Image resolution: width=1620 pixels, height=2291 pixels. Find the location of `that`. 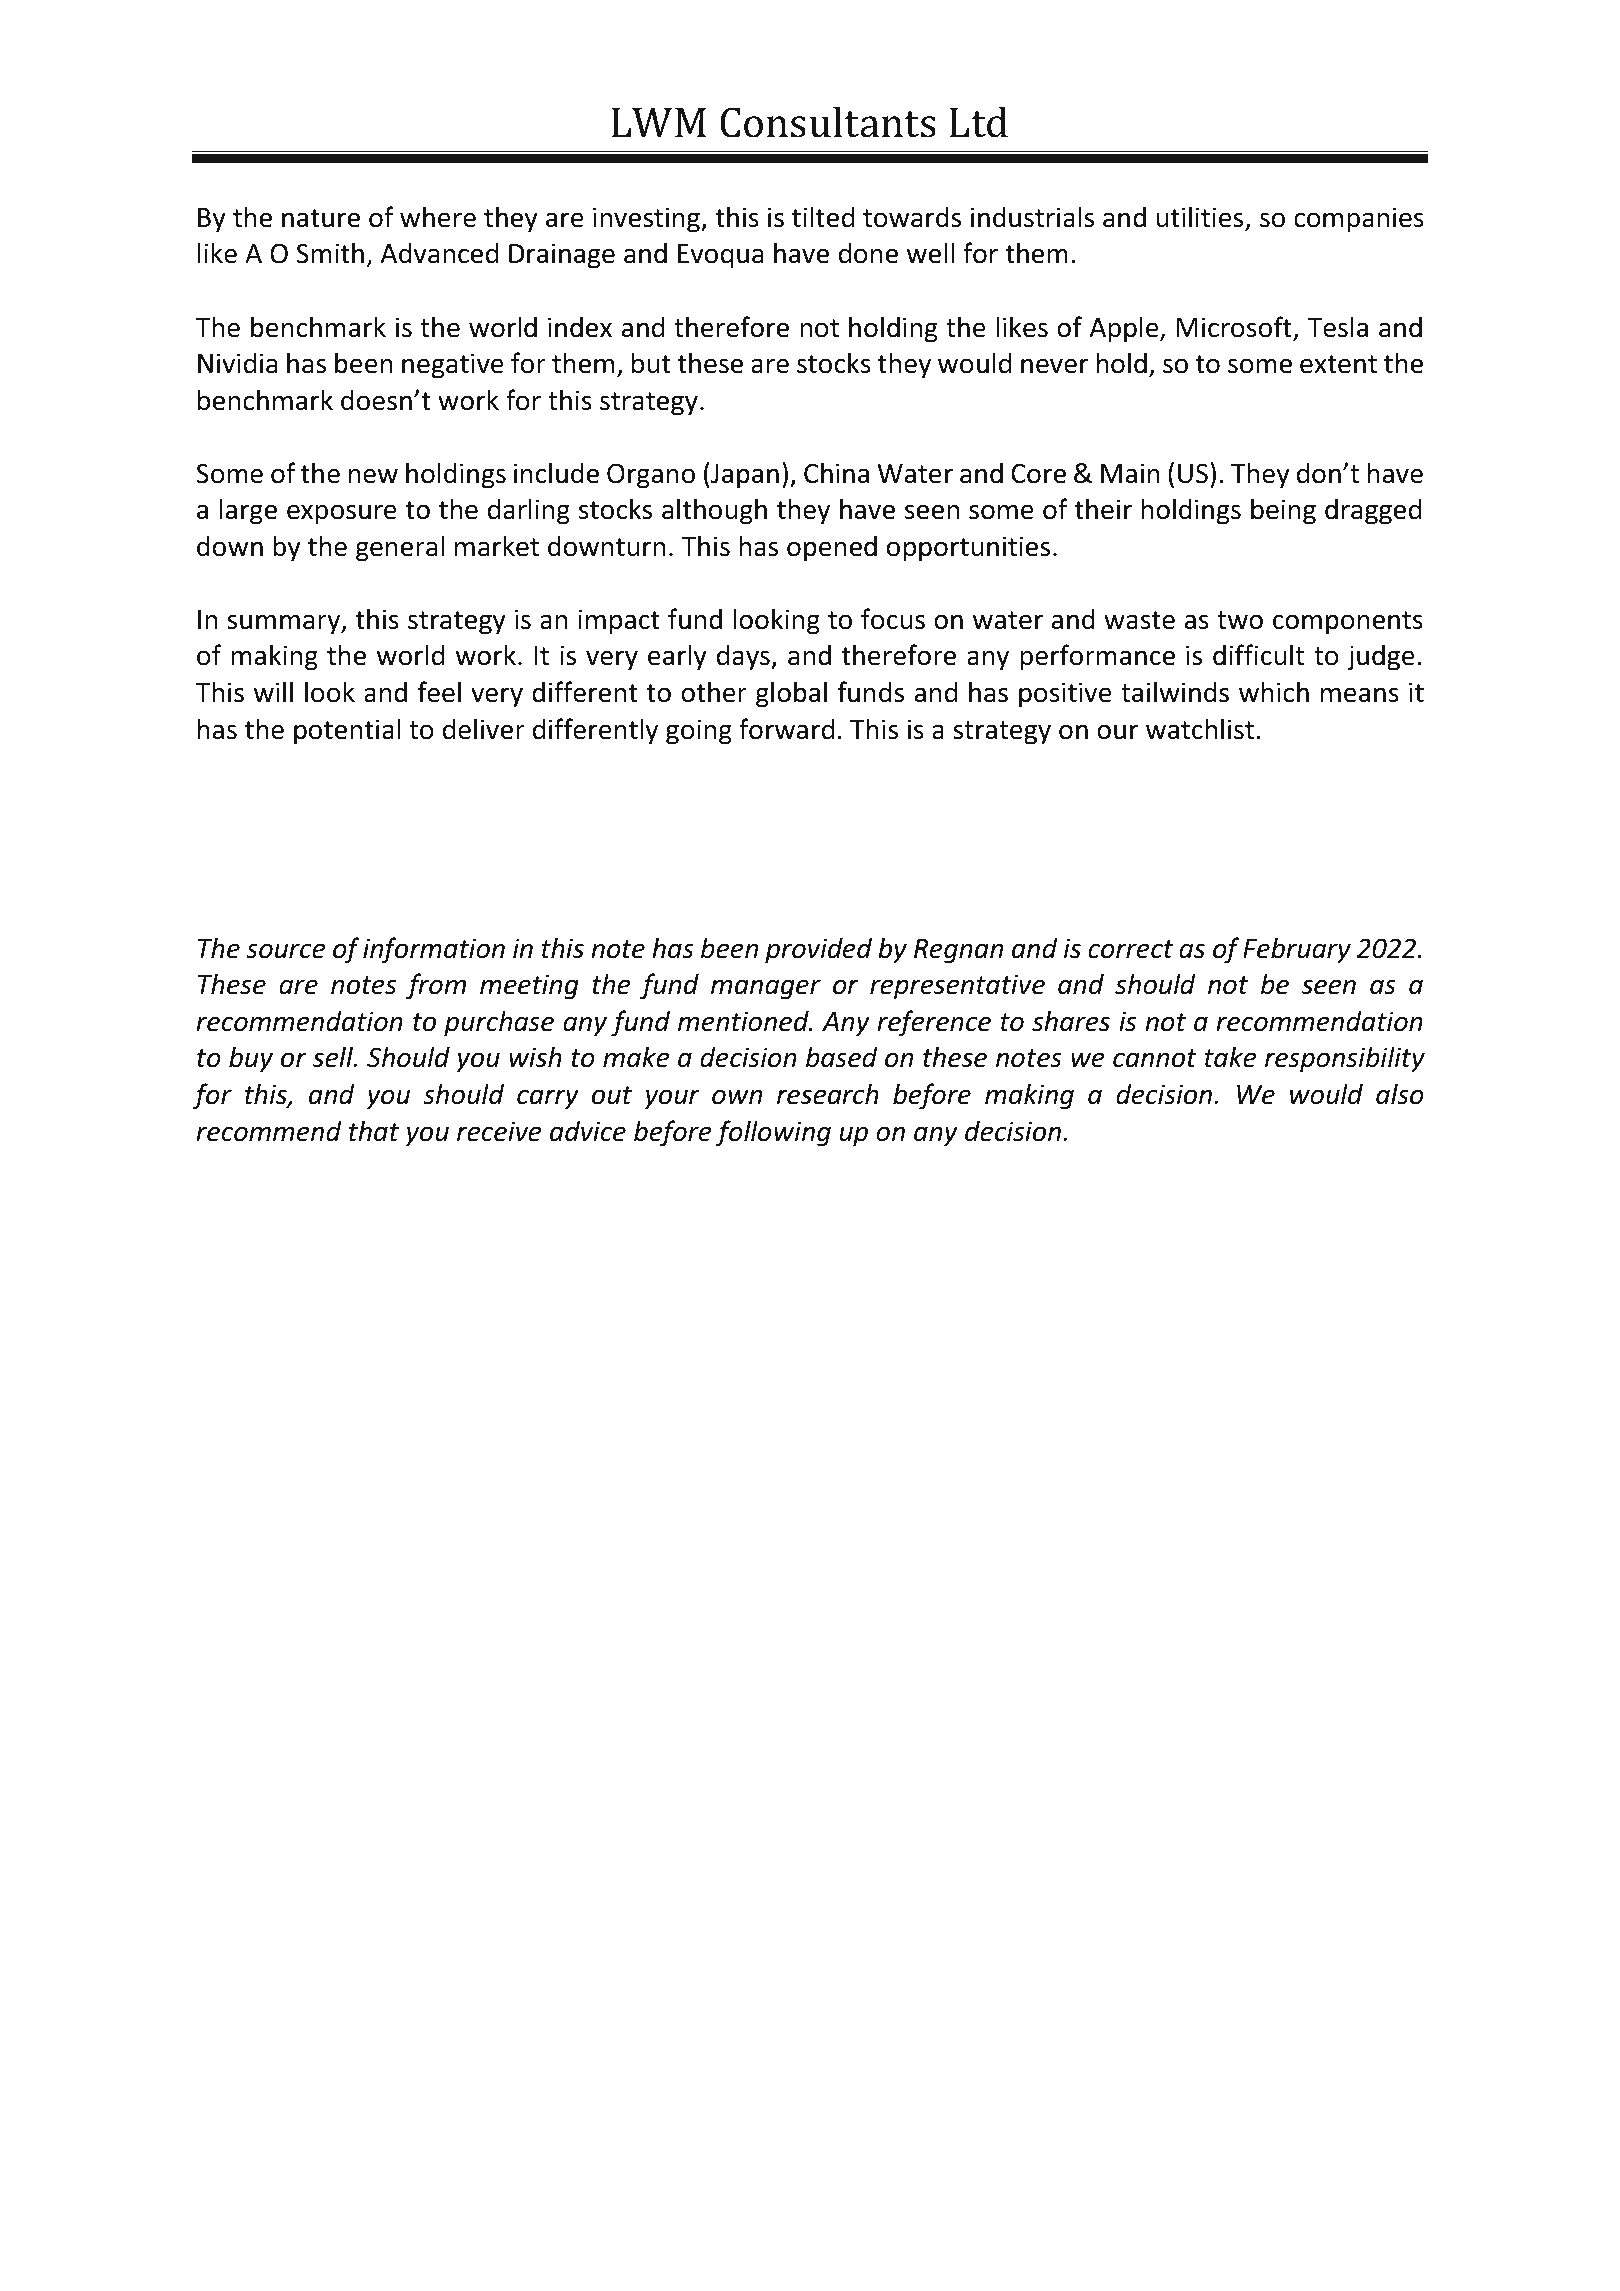

that is located at coordinates (374, 1131).
